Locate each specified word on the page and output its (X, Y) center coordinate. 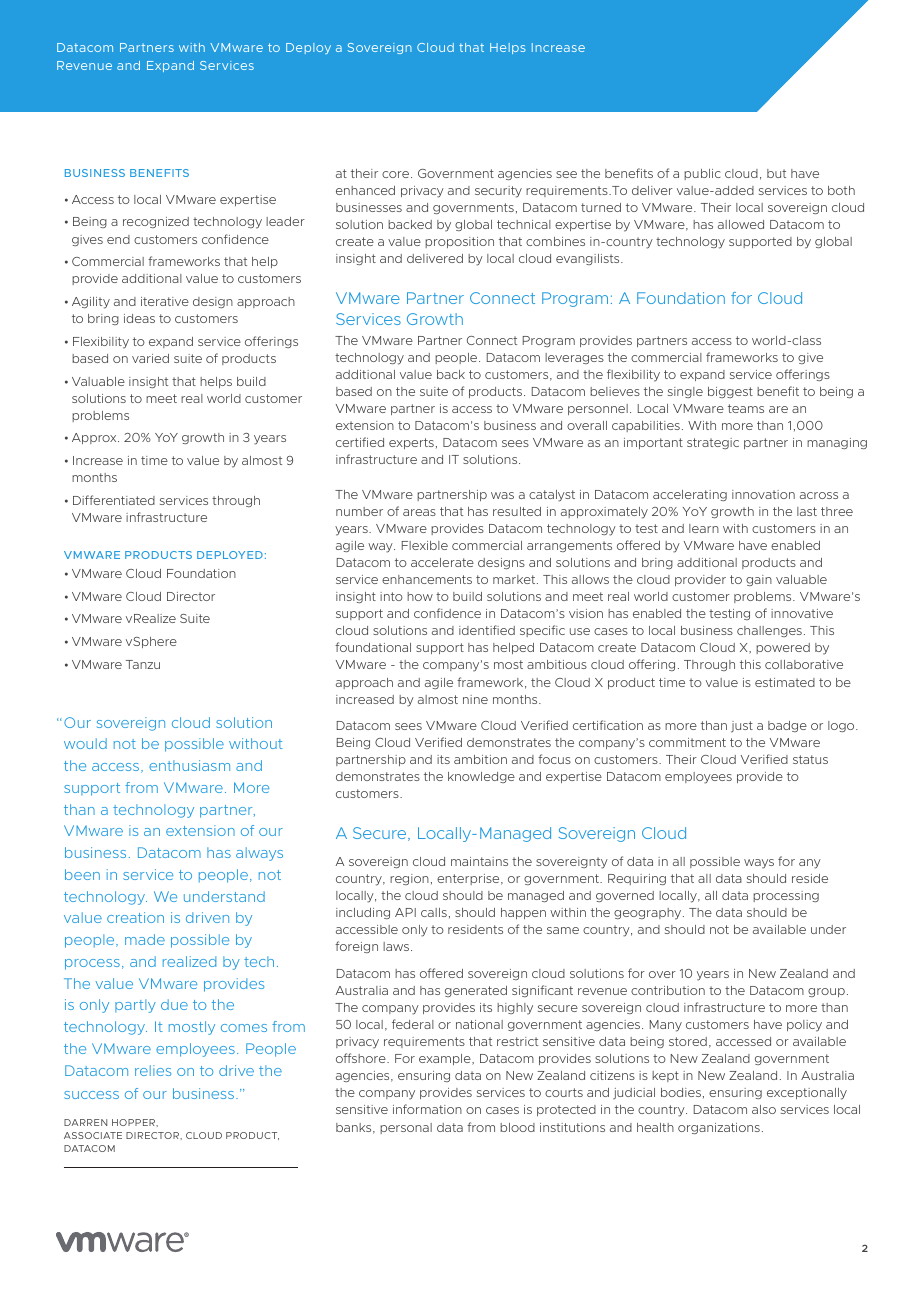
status (810, 759)
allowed (741, 224)
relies (153, 1070)
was (502, 495)
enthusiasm (189, 765)
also (764, 1109)
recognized (156, 222)
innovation (763, 494)
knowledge (481, 777)
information (427, 1109)
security (498, 192)
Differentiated (114, 500)
